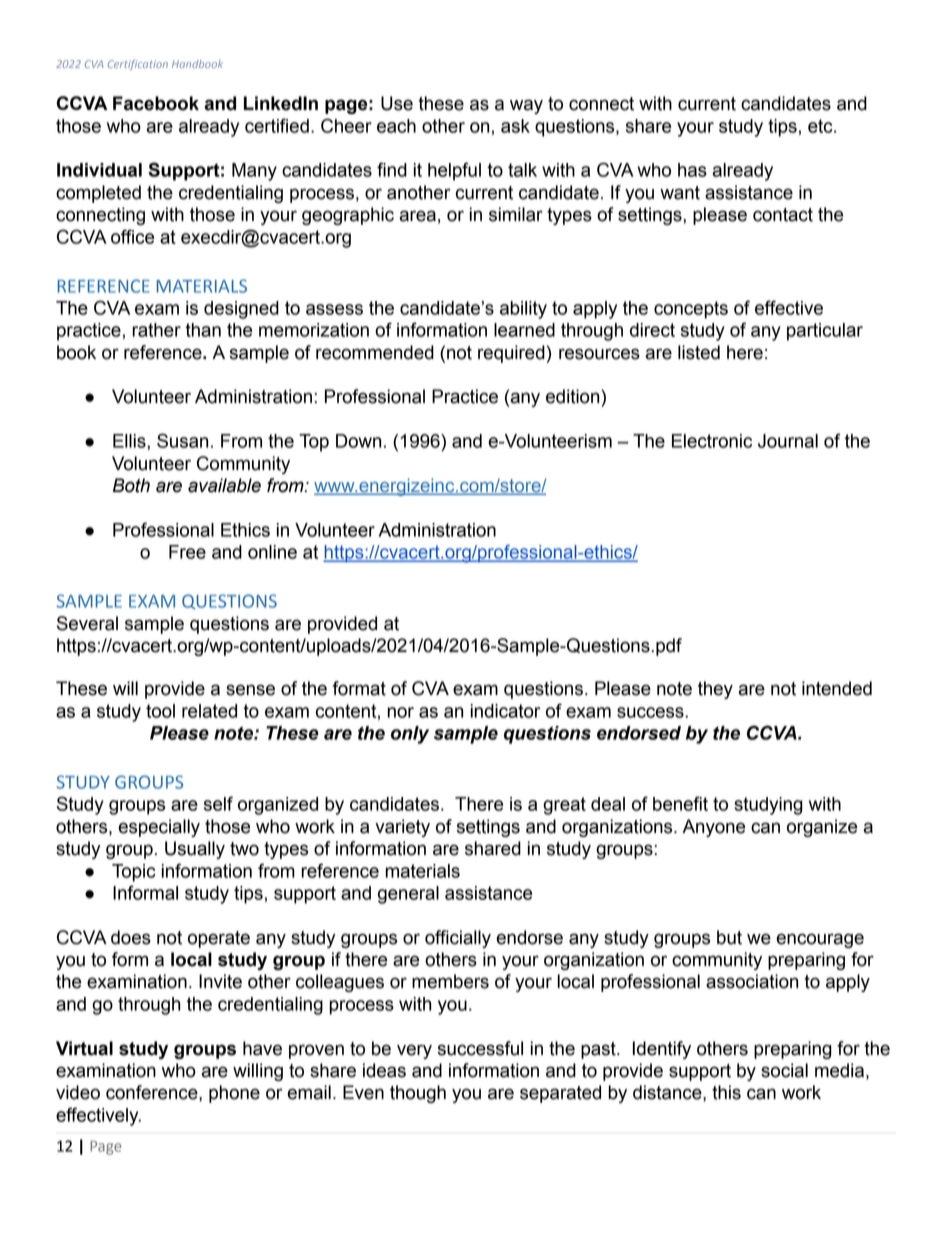  Describe the element at coordinates (692, 170) in the screenshot. I see `has` at that location.
